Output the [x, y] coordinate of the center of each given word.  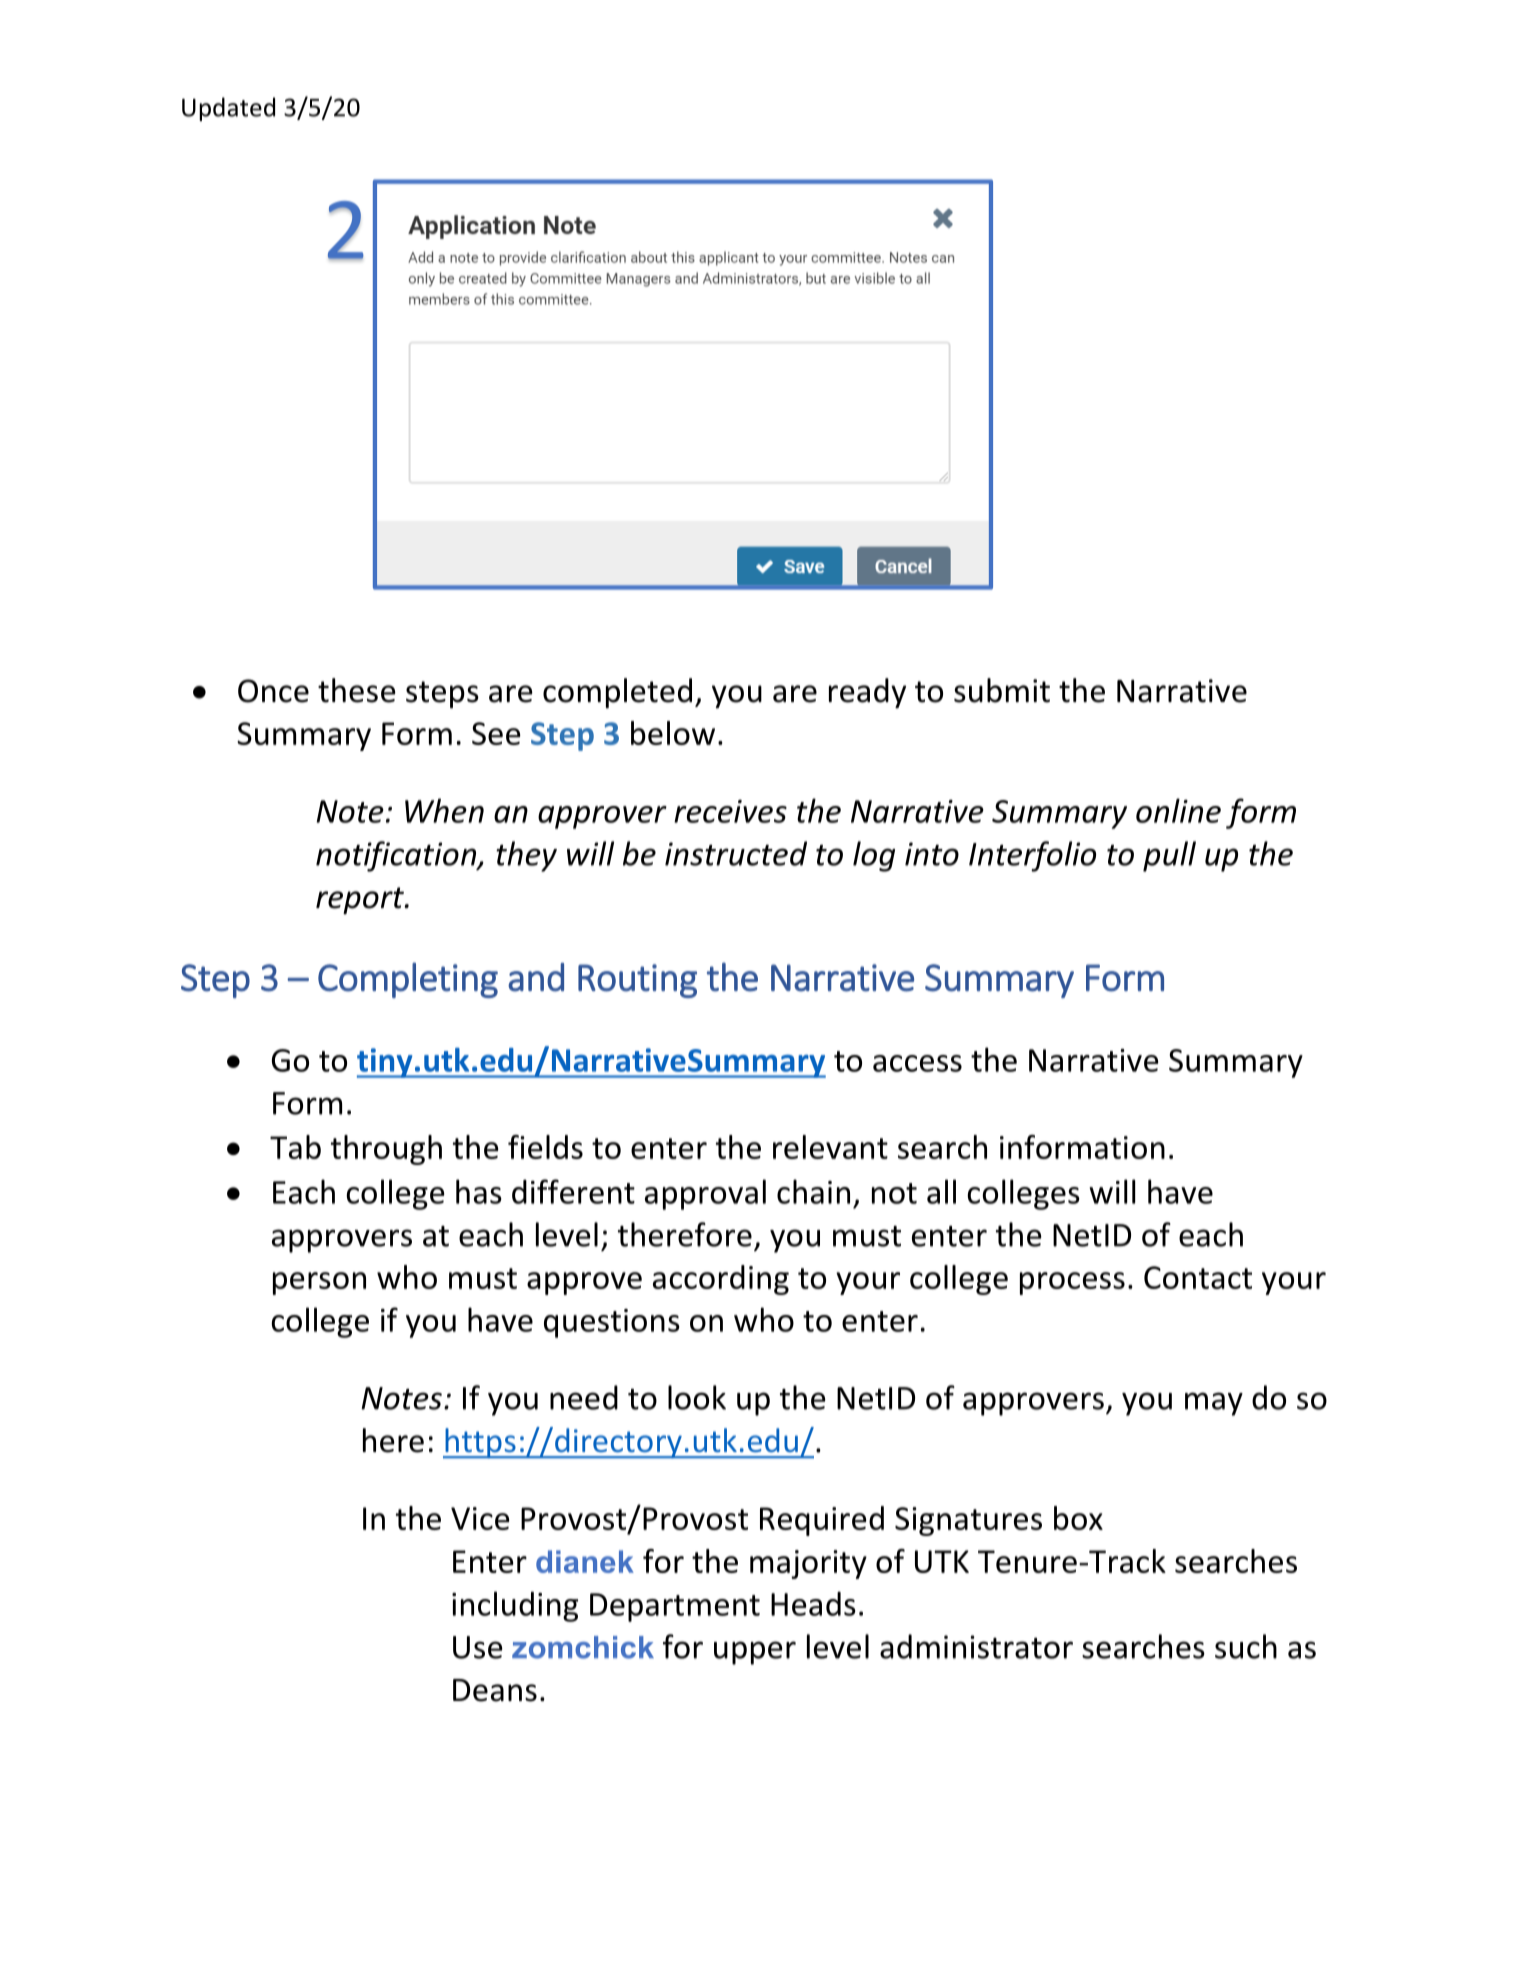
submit [1002, 690]
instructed [736, 853]
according [721, 1280]
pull [1169, 856]
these [357, 690]
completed [617, 693]
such [1246, 1646]
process [1072, 1283]
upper [755, 1653]
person [319, 1283]
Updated [228, 109]
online [1178, 810]
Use [478, 1647]
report [361, 900]
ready [867, 693]
